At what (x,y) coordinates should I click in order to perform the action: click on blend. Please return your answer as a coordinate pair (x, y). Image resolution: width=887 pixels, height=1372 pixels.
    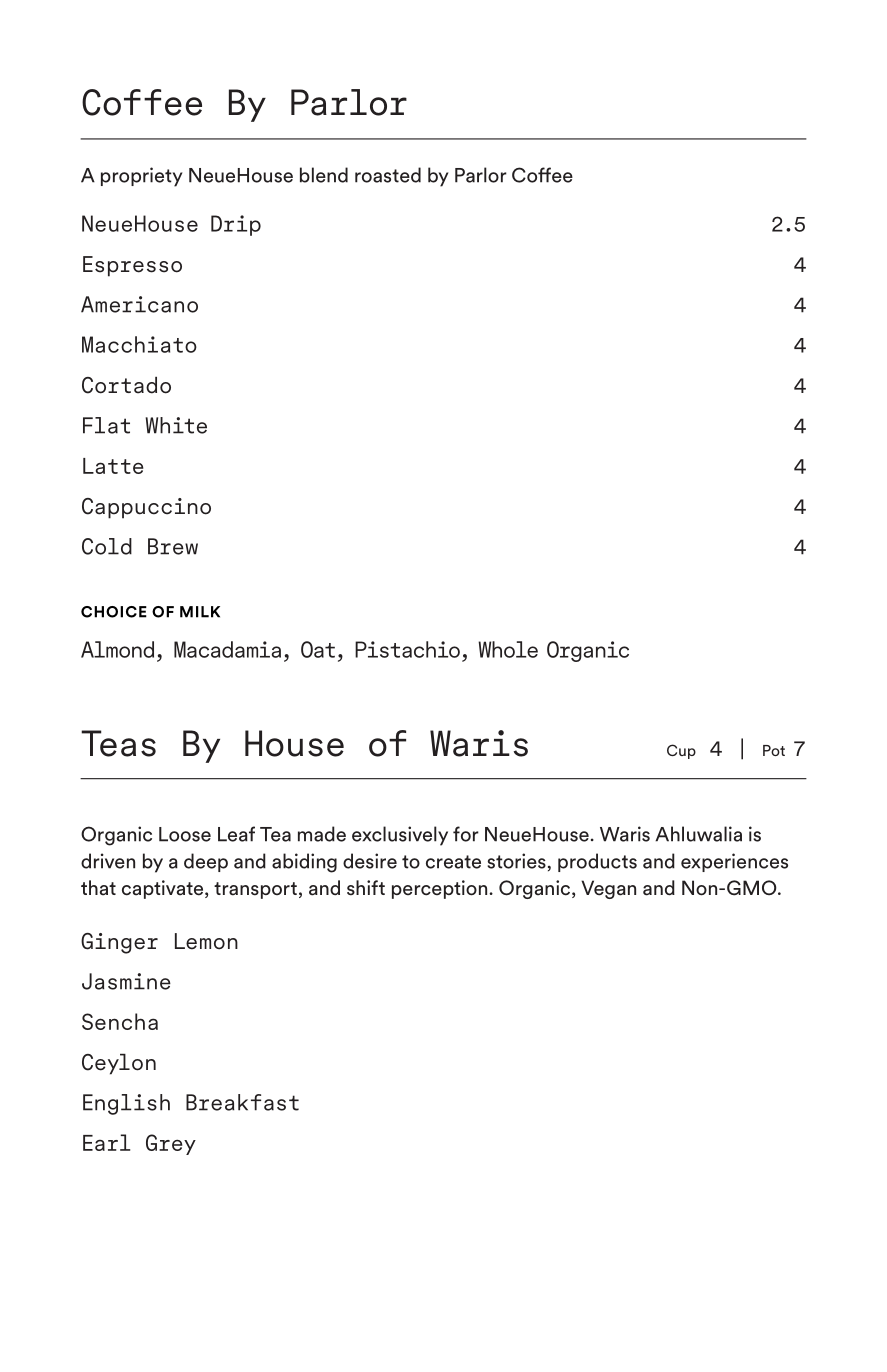
    Looking at the image, I should click on (324, 175).
